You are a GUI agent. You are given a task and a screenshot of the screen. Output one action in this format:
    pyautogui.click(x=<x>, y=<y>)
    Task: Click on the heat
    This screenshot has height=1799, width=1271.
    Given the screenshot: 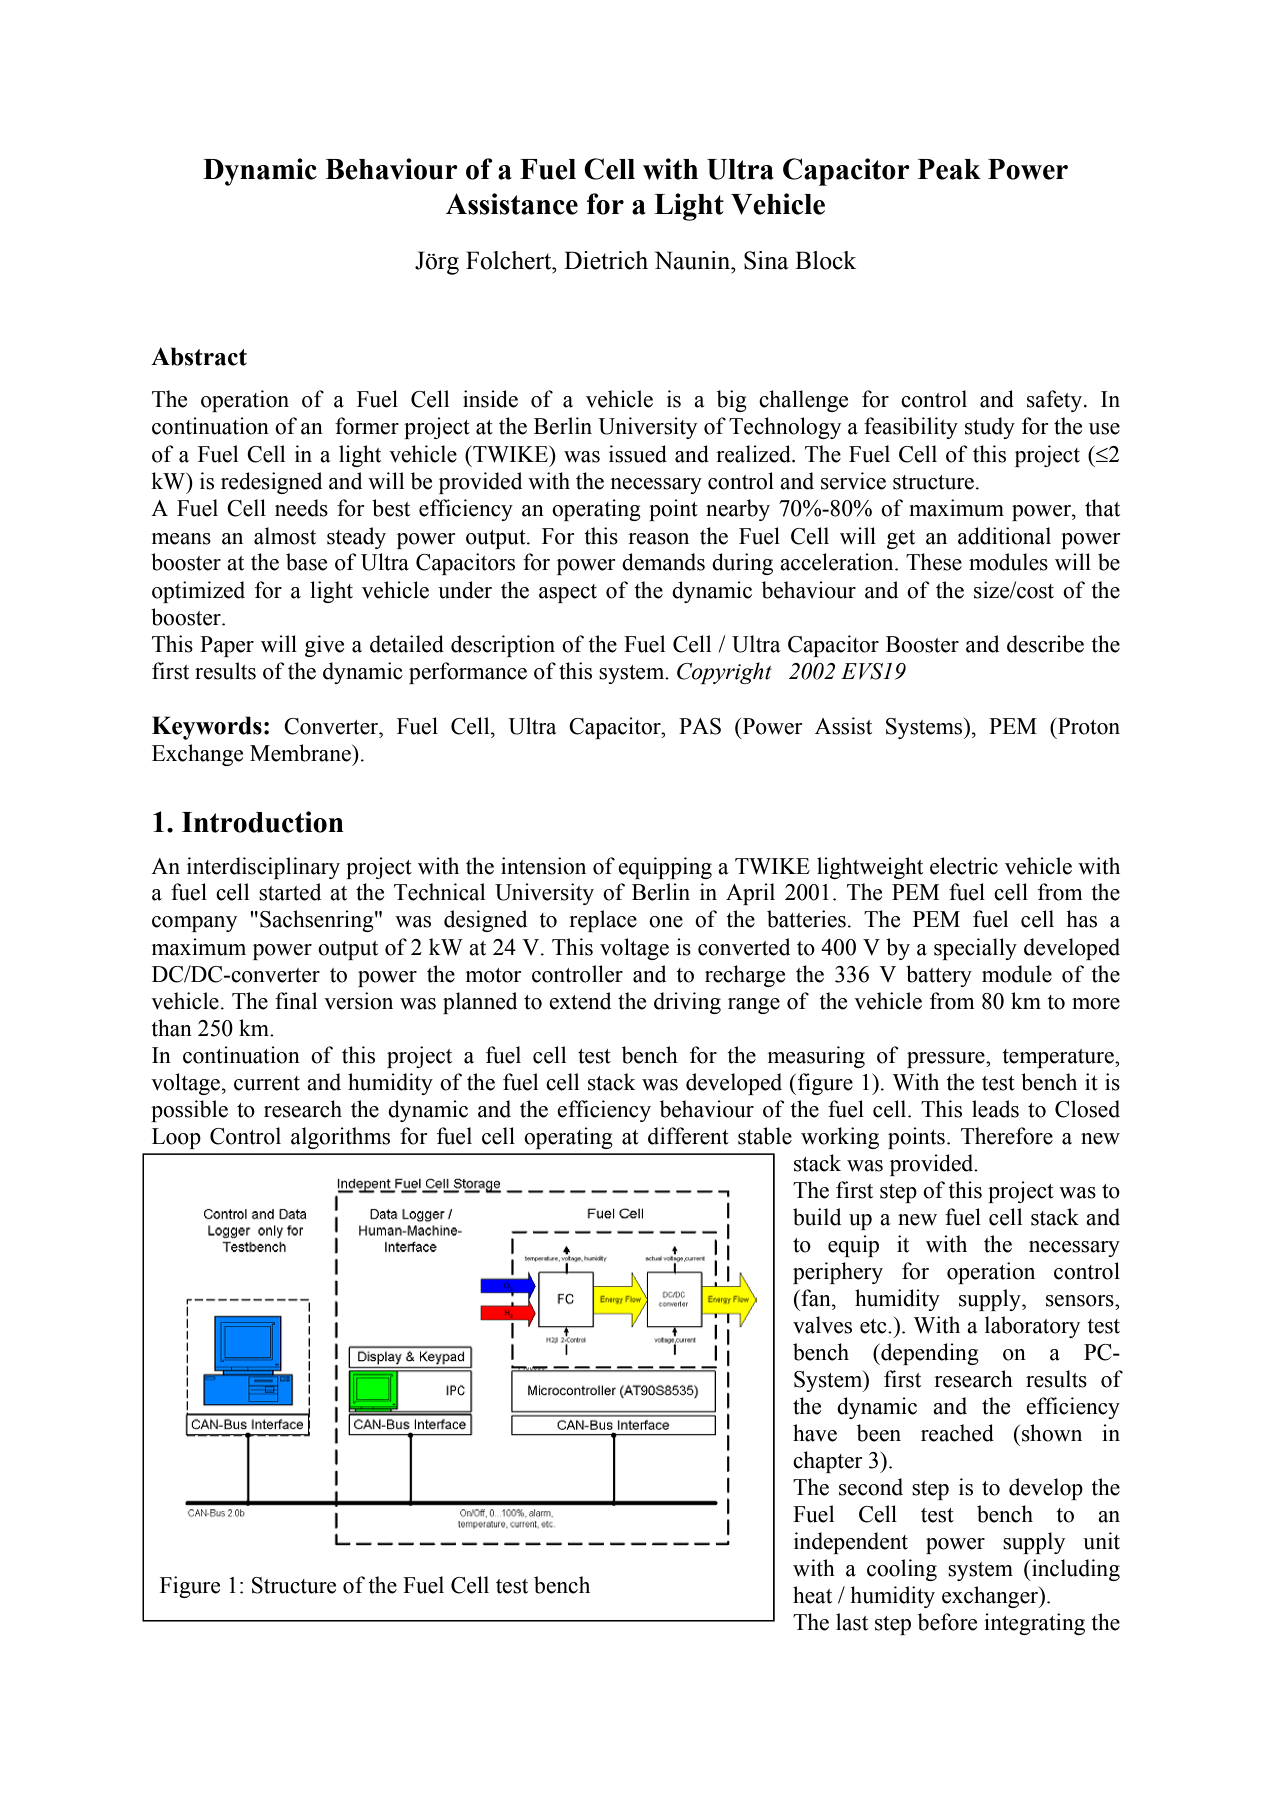 What is the action you would take?
    pyautogui.click(x=812, y=1595)
